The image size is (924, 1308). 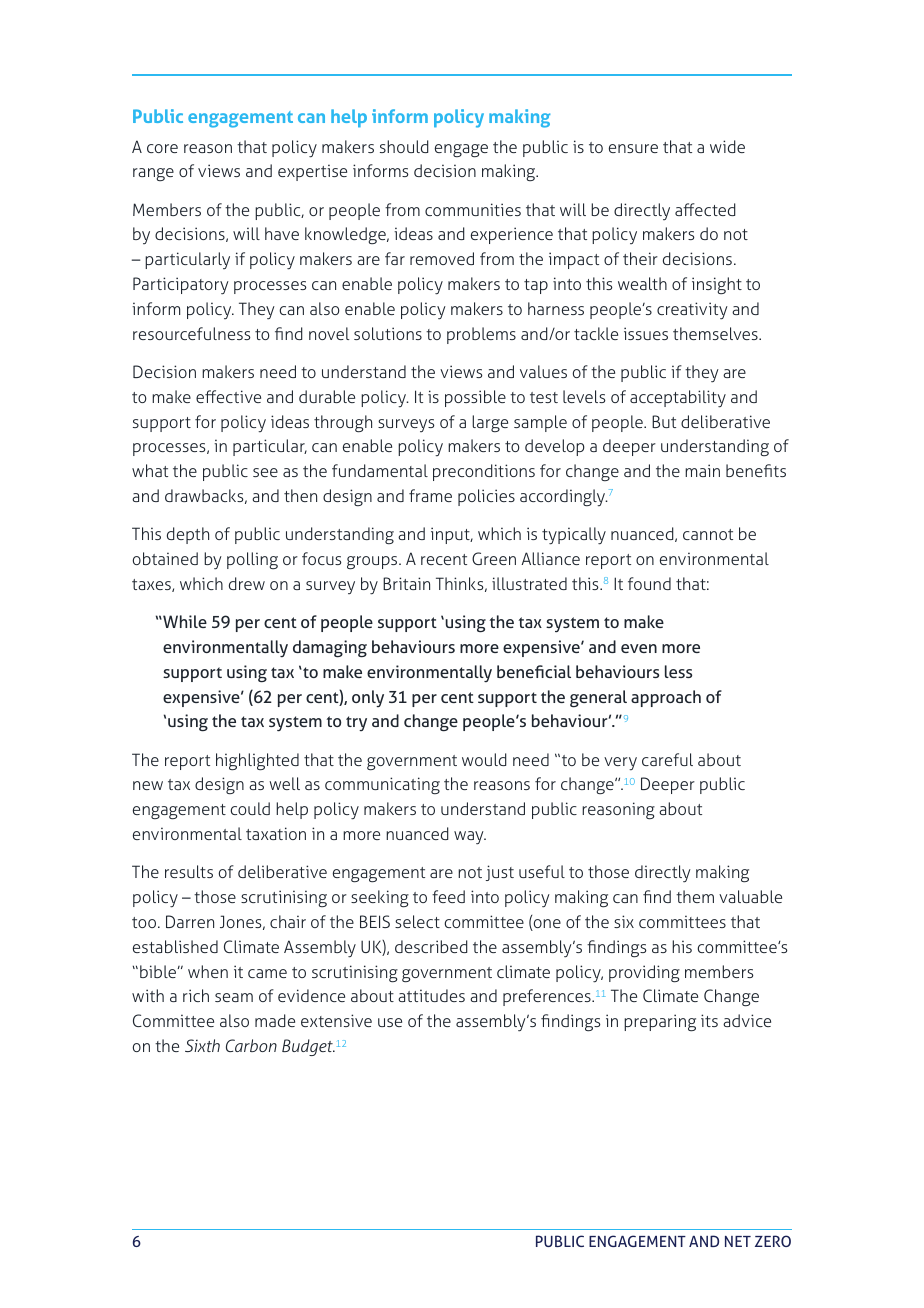 What do you see at coordinates (678, 399) in the page?
I see `acceptability` at bounding box center [678, 399].
